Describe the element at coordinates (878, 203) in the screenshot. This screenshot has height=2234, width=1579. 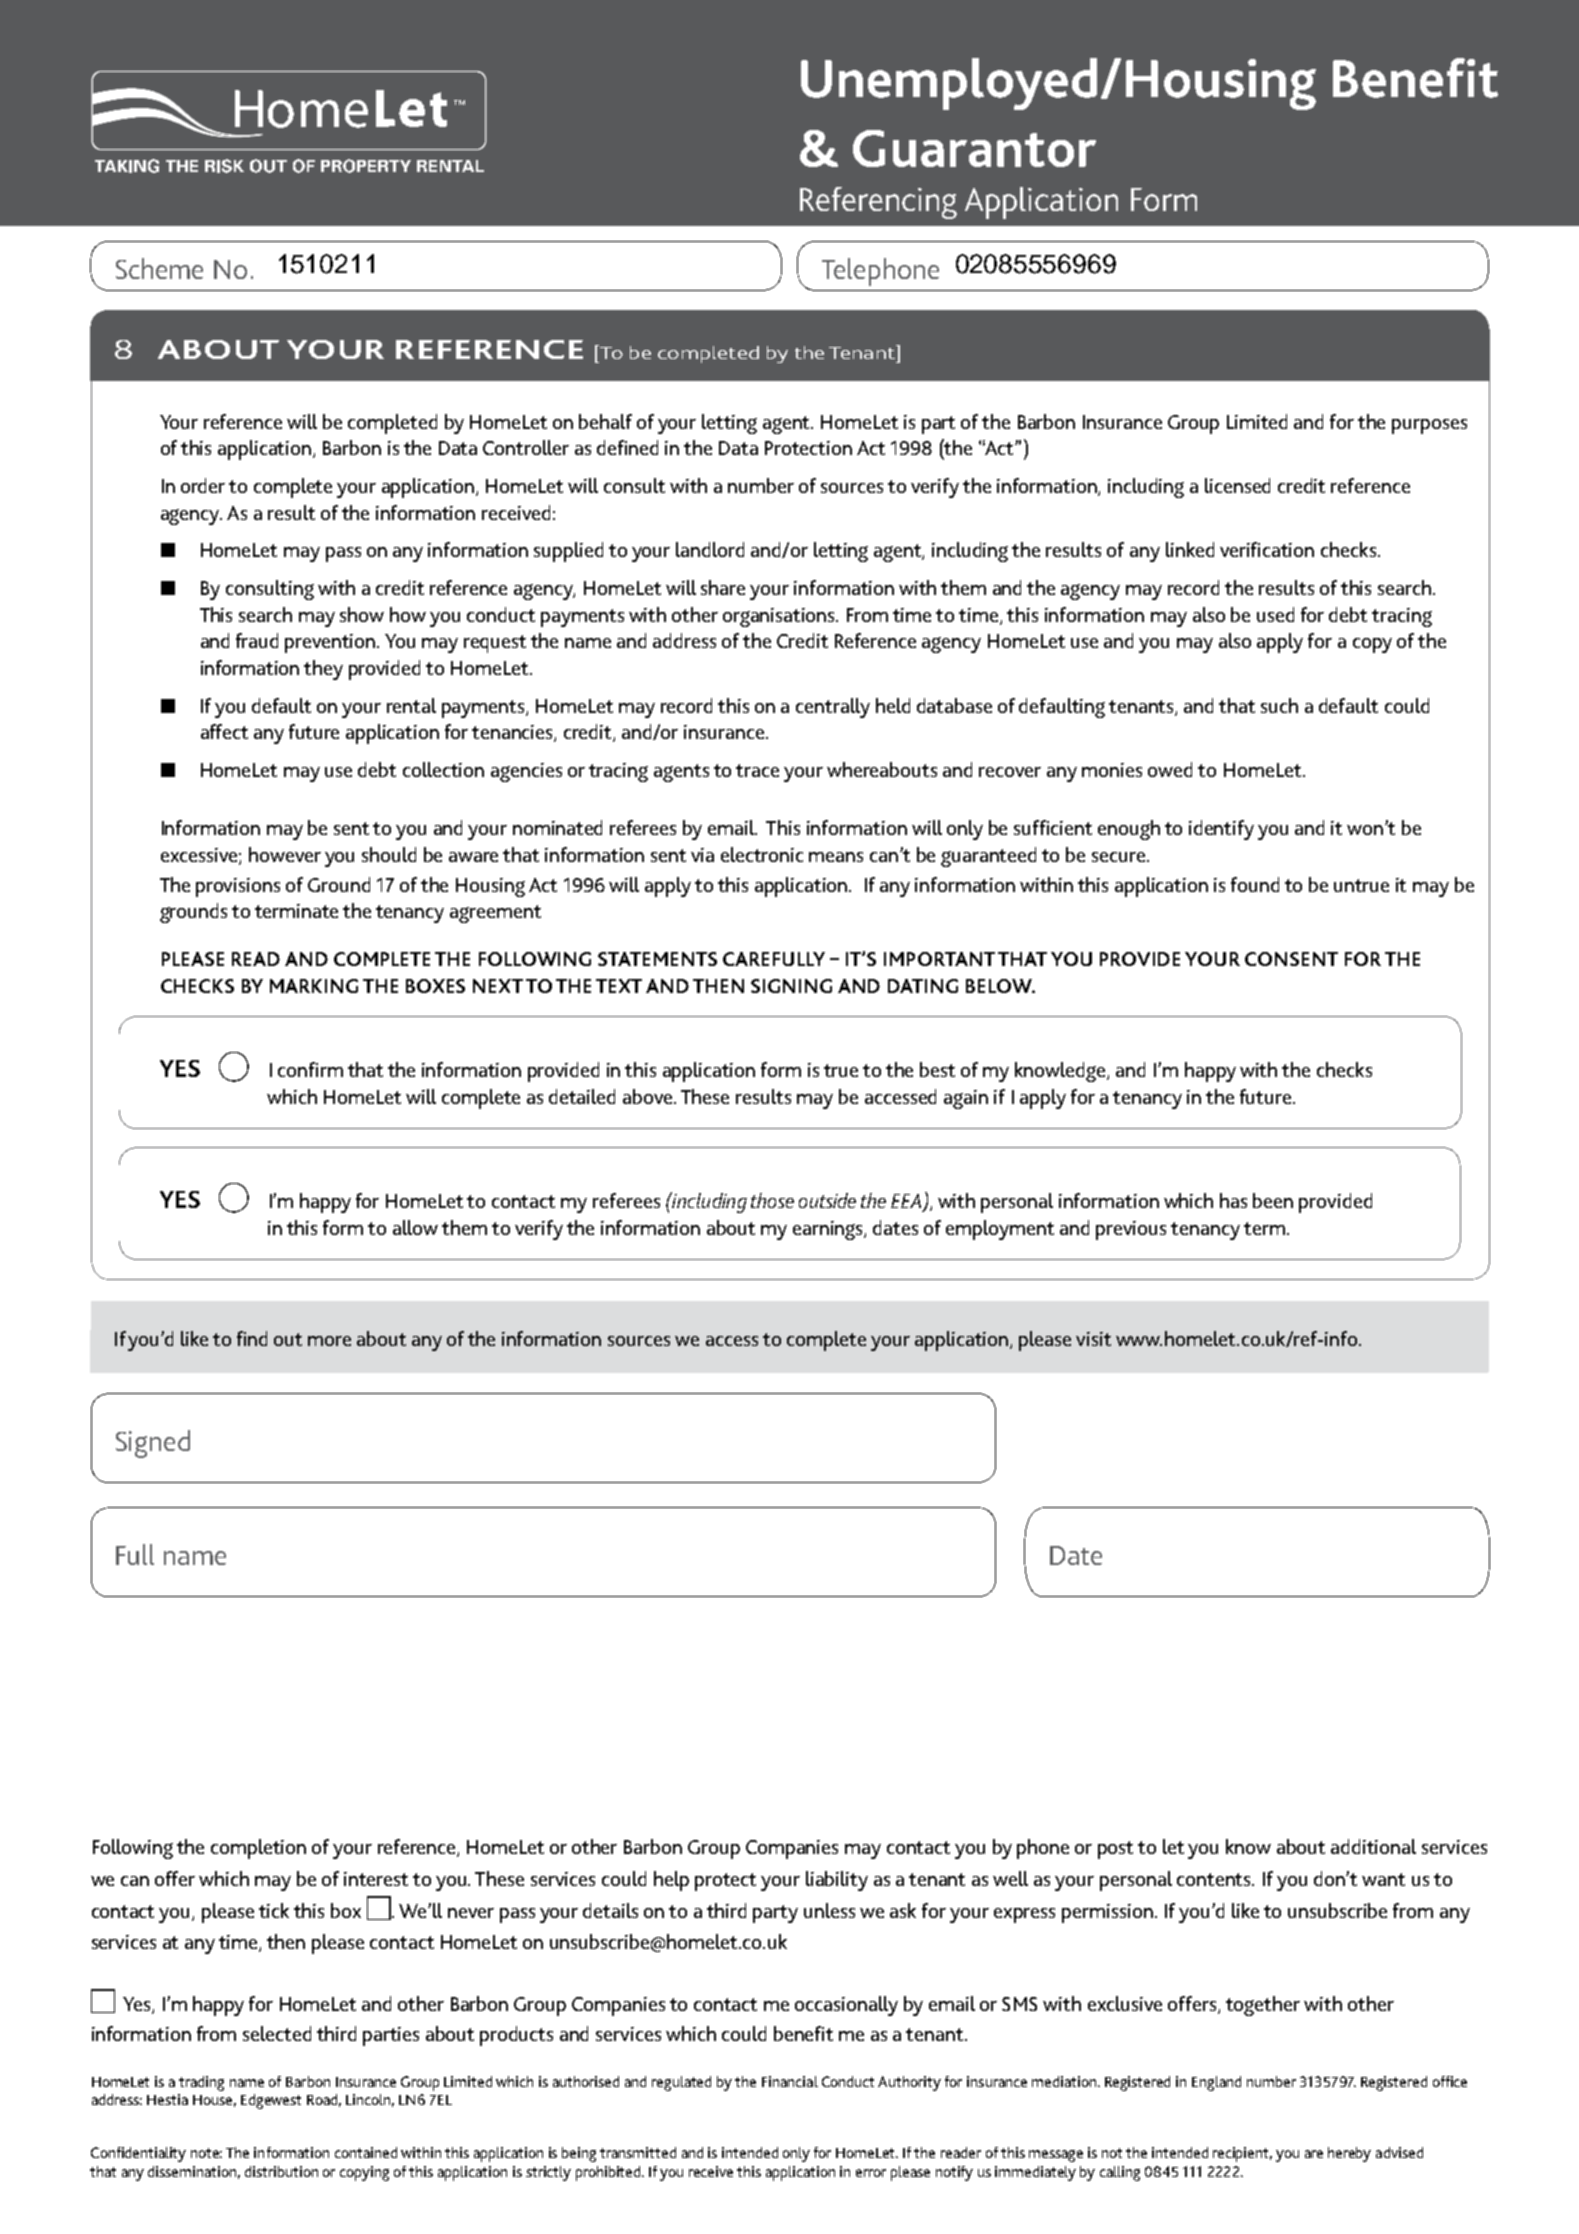
I see `Referencing` at that location.
